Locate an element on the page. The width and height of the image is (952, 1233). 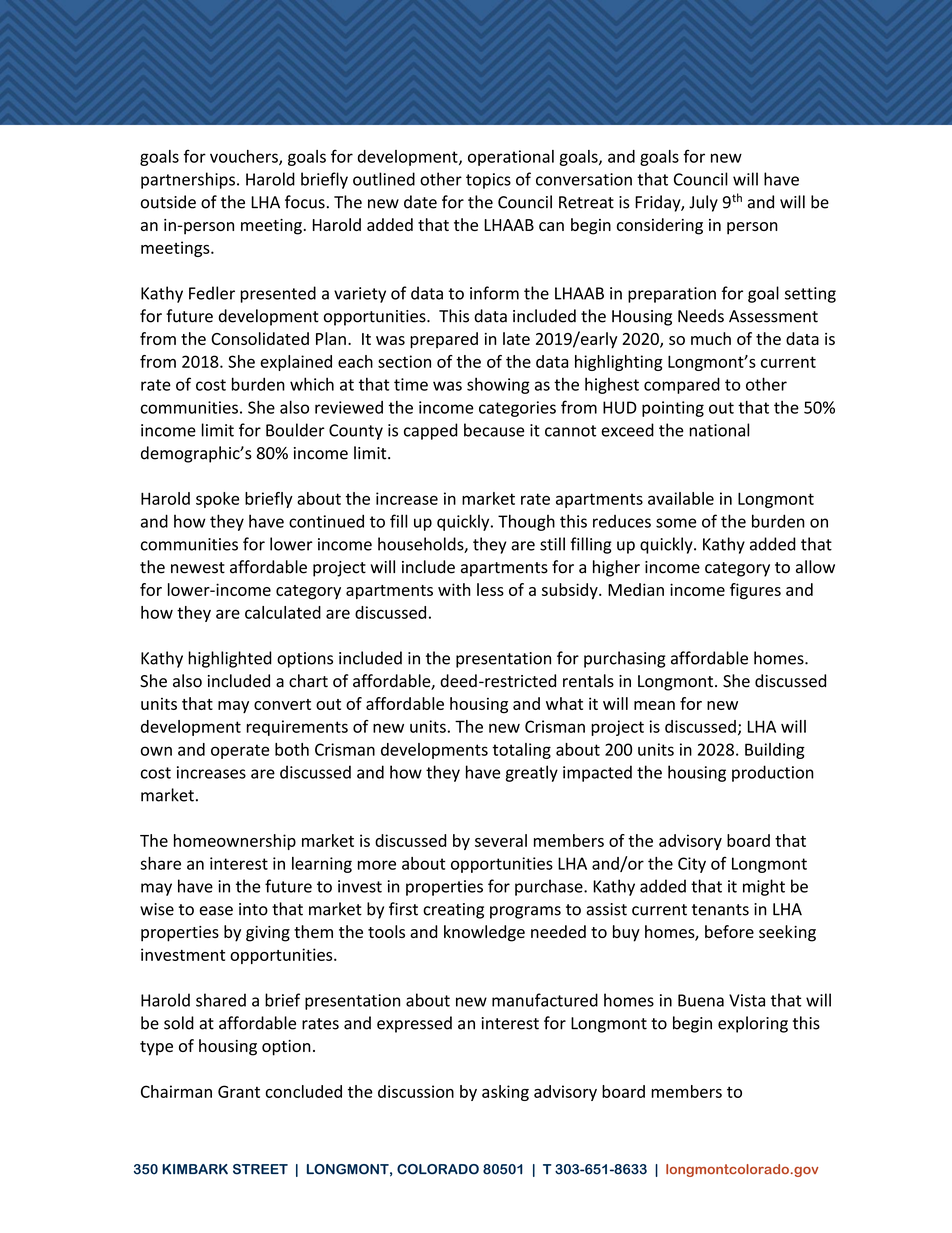
STREET is located at coordinates (260, 1169).
